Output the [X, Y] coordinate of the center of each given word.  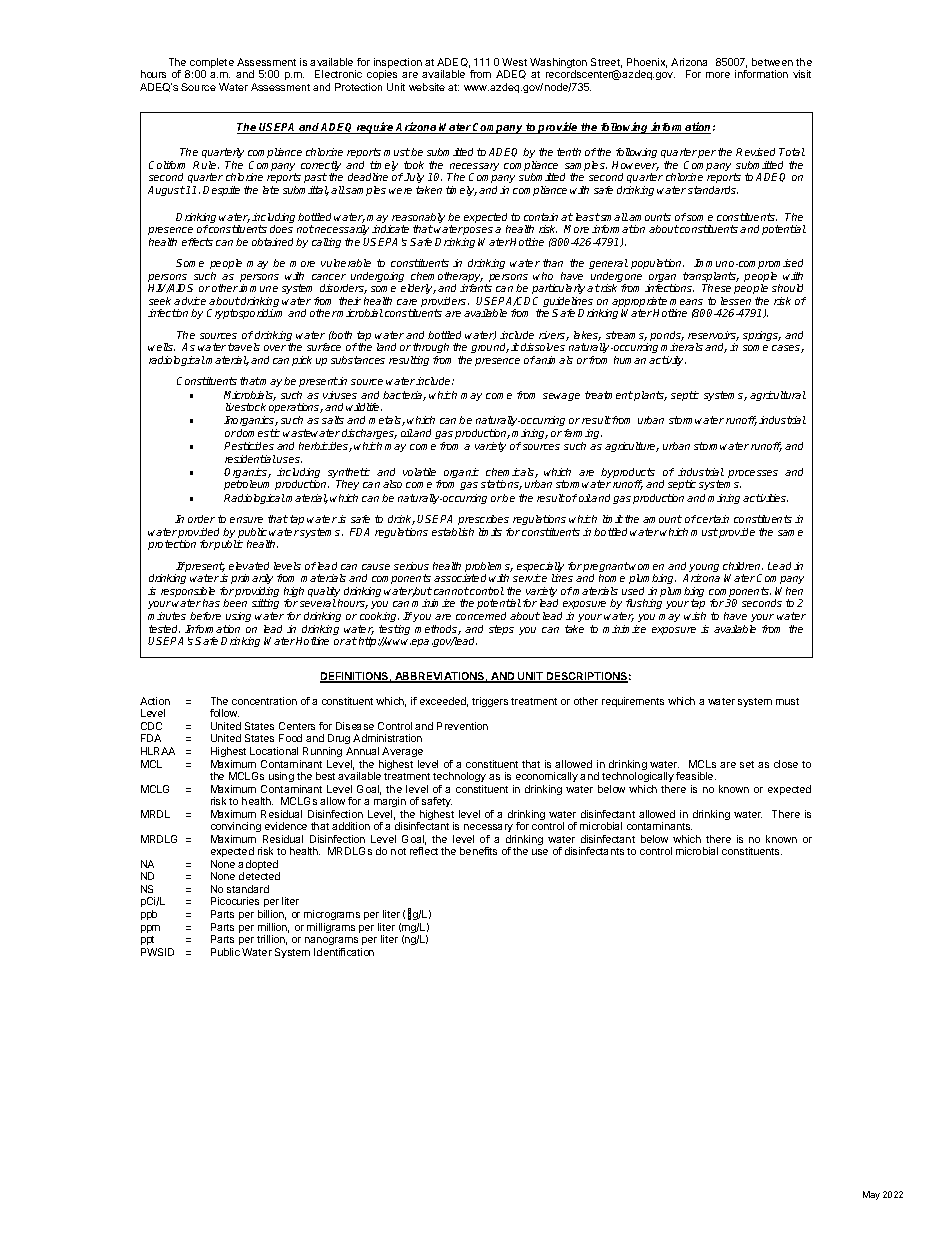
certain [713, 519]
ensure [246, 520]
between [772, 62]
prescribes [483, 520]
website [427, 87]
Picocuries [235, 901]
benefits [478, 851]
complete [211, 64]
